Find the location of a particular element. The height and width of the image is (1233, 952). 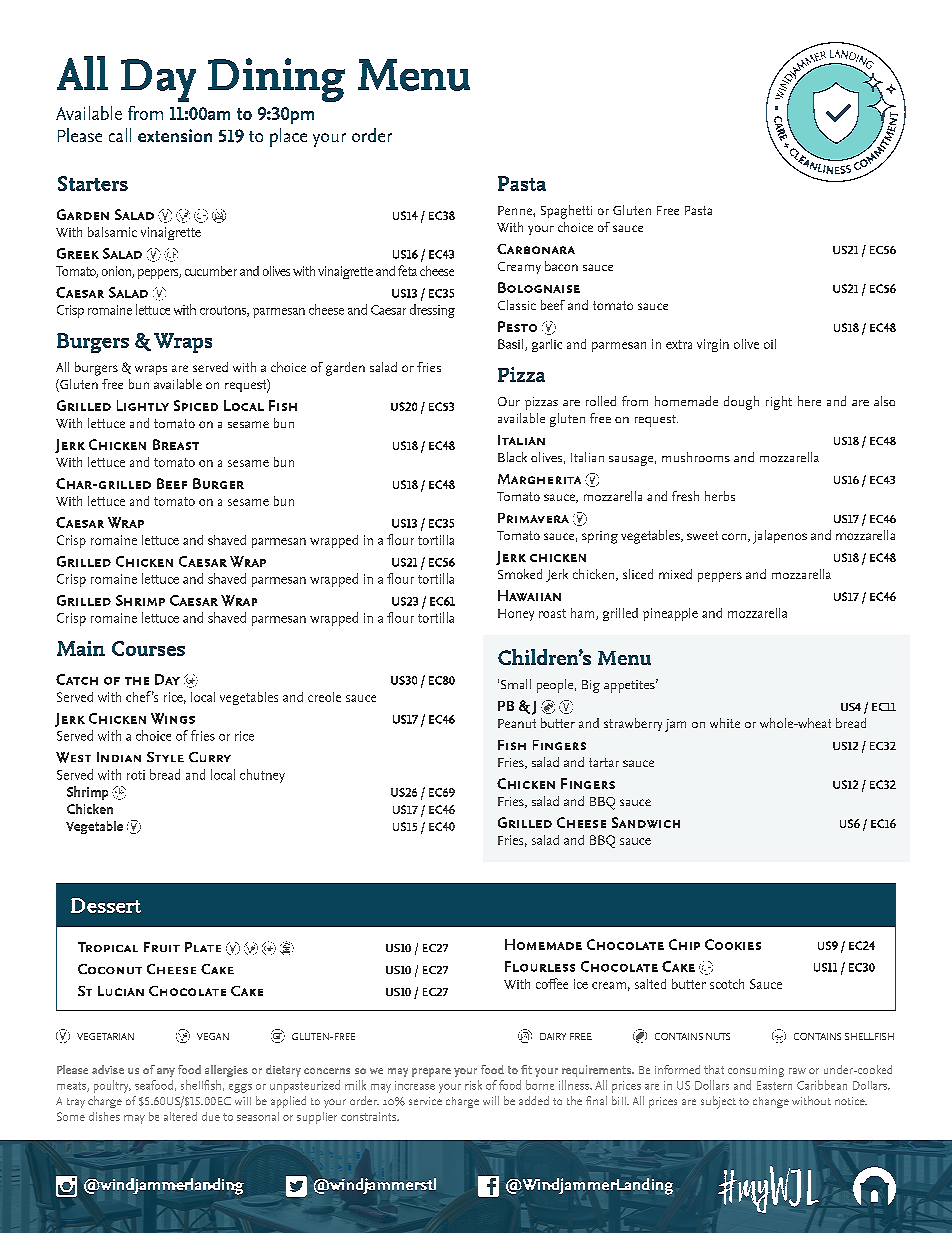

Eastern is located at coordinates (774, 1085).
